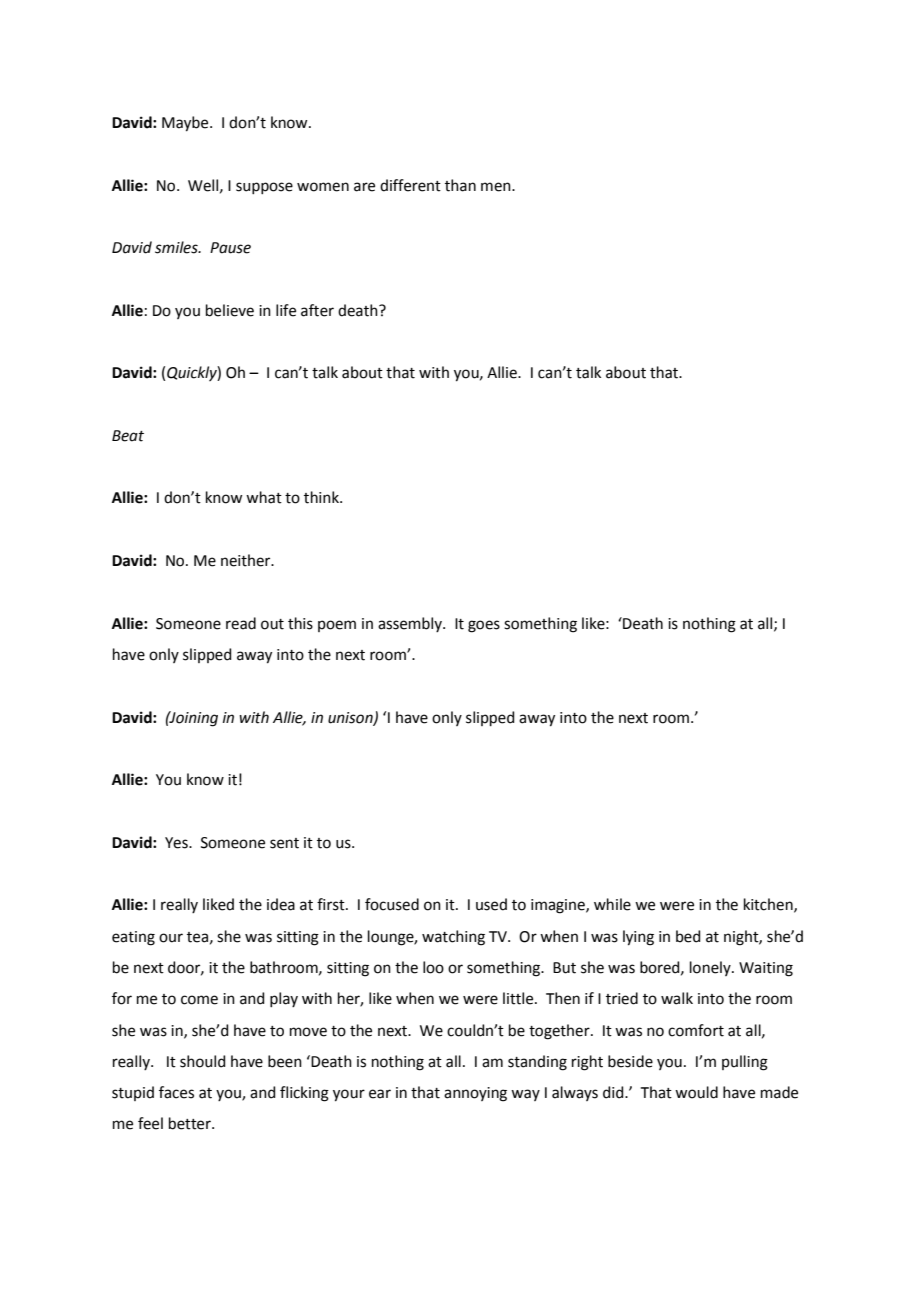 The image size is (924, 1308). What do you see at coordinates (410, 185) in the screenshot?
I see `different` at bounding box center [410, 185].
